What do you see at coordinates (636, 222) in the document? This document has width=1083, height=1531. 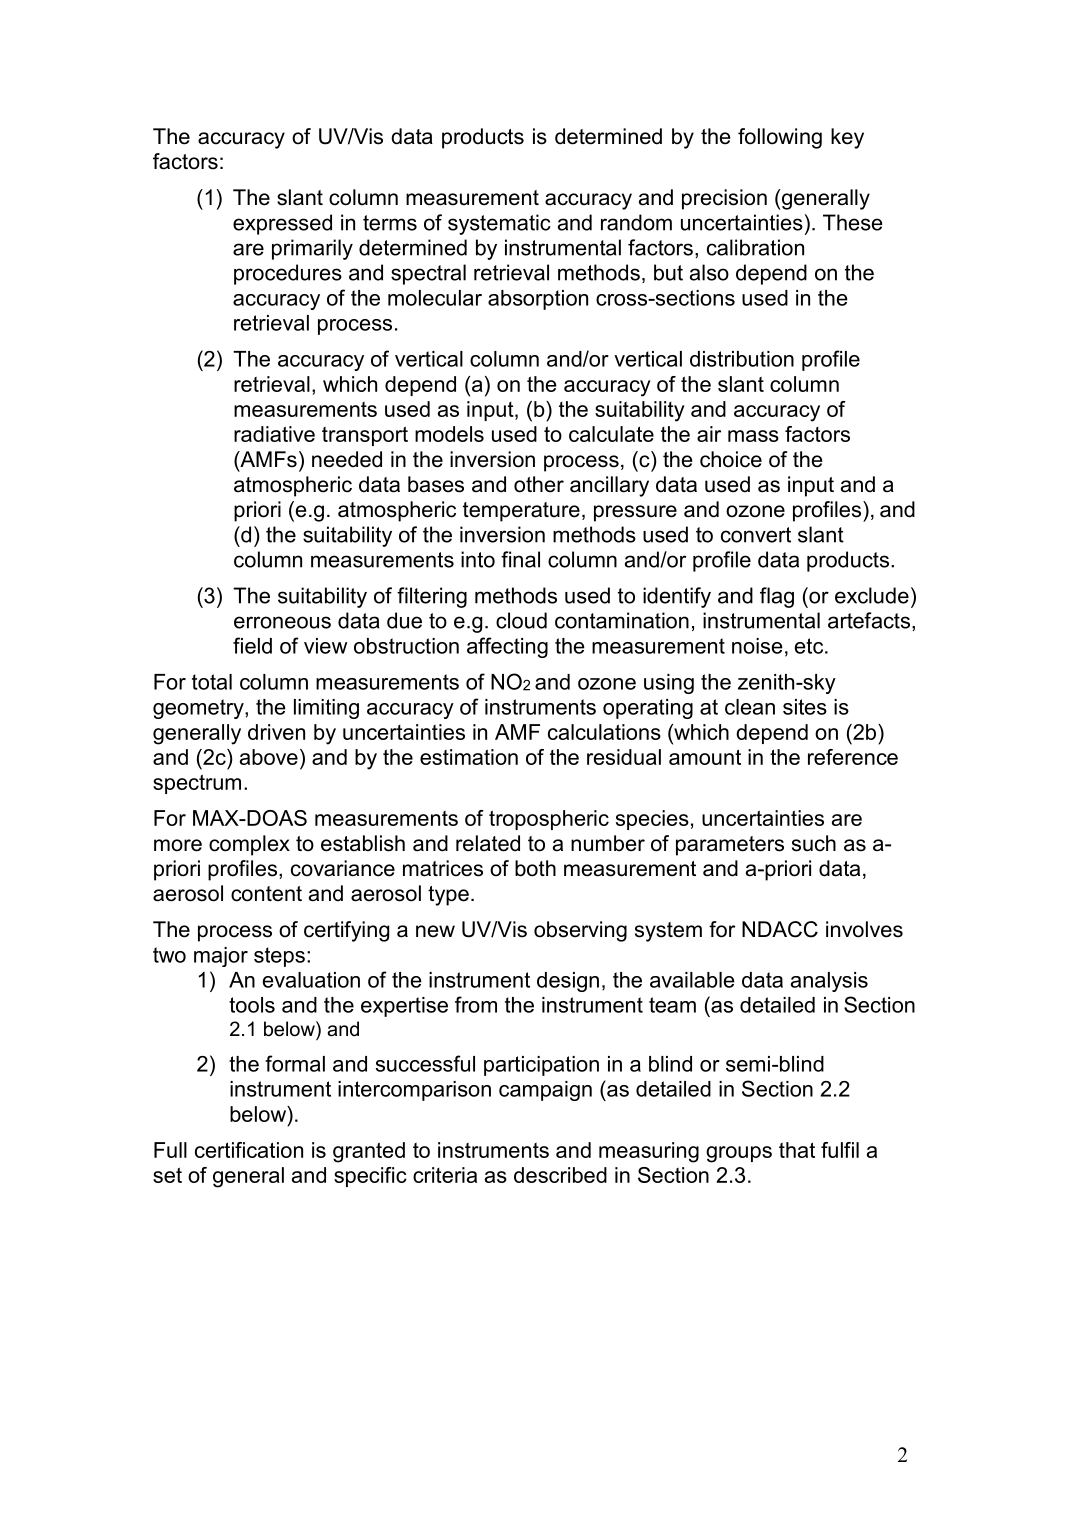 I see `random` at bounding box center [636, 222].
